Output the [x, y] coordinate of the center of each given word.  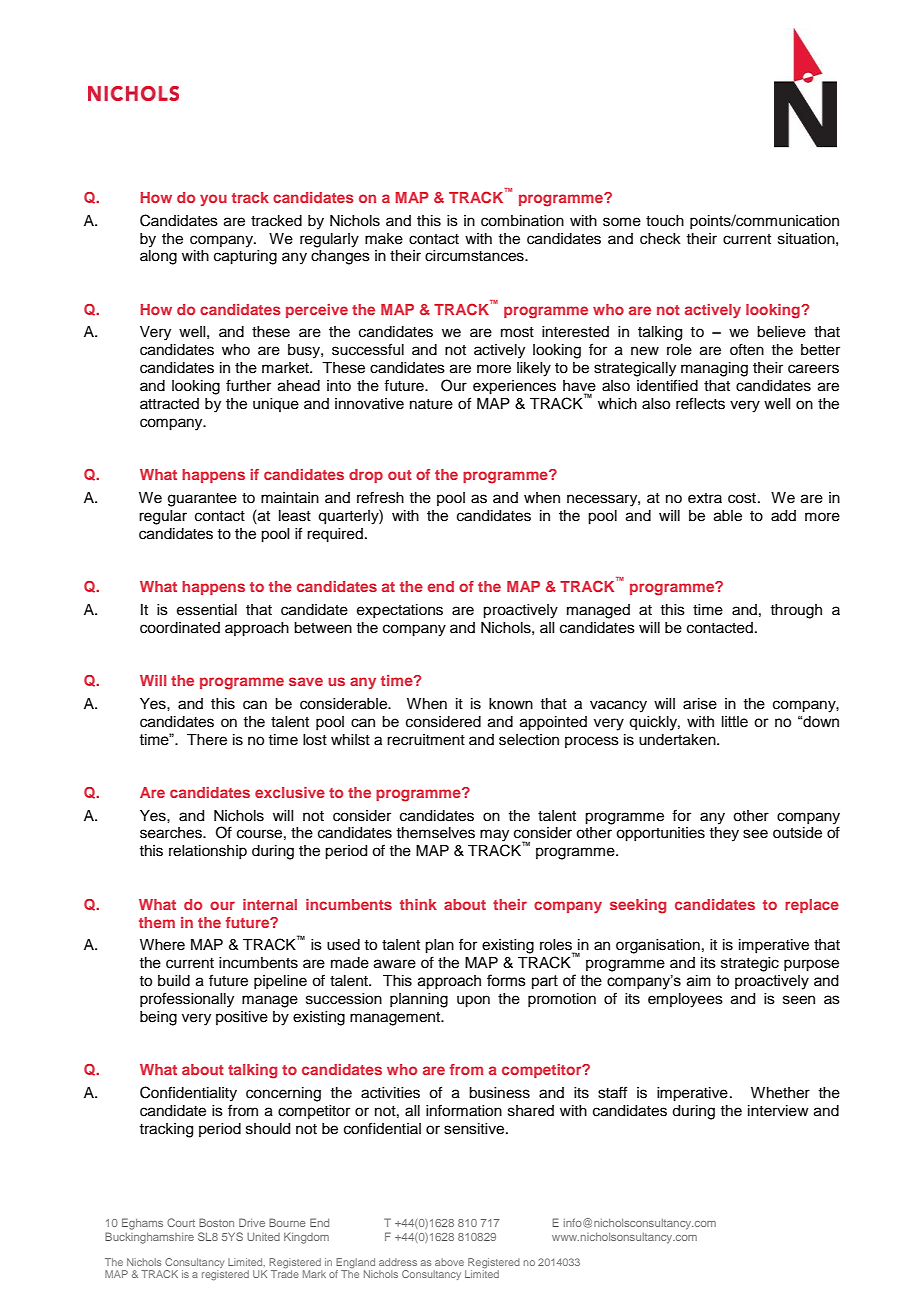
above [449, 1262]
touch [665, 221]
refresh [380, 497]
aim [699, 981]
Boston [216, 1222]
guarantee [202, 500]
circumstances [475, 256]
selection [529, 740]
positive [242, 1018]
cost [742, 498]
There [207, 740]
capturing [245, 257]
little [735, 722]
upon [473, 1001]
